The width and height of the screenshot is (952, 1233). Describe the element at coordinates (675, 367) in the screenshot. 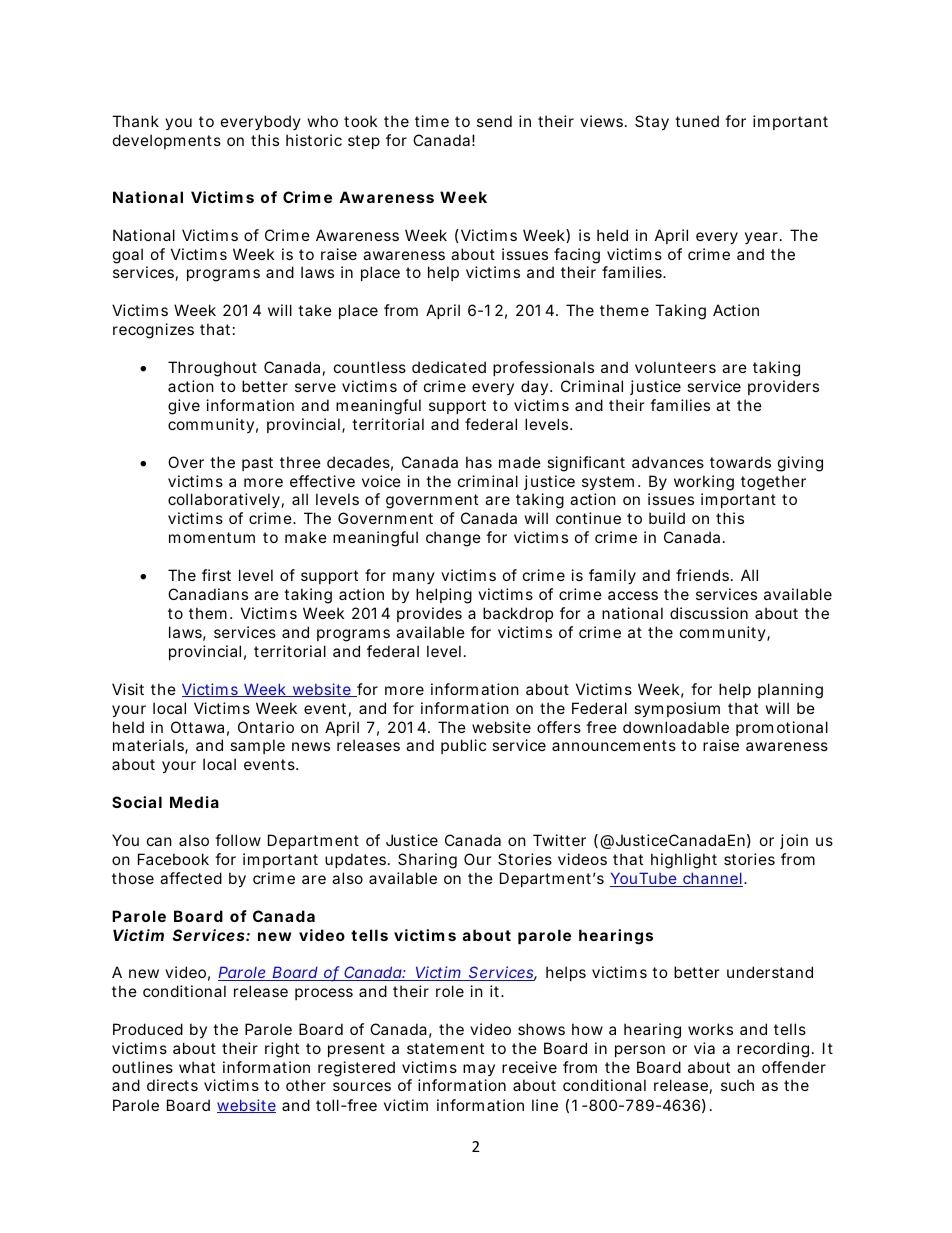

I see `volunteers` at that location.
